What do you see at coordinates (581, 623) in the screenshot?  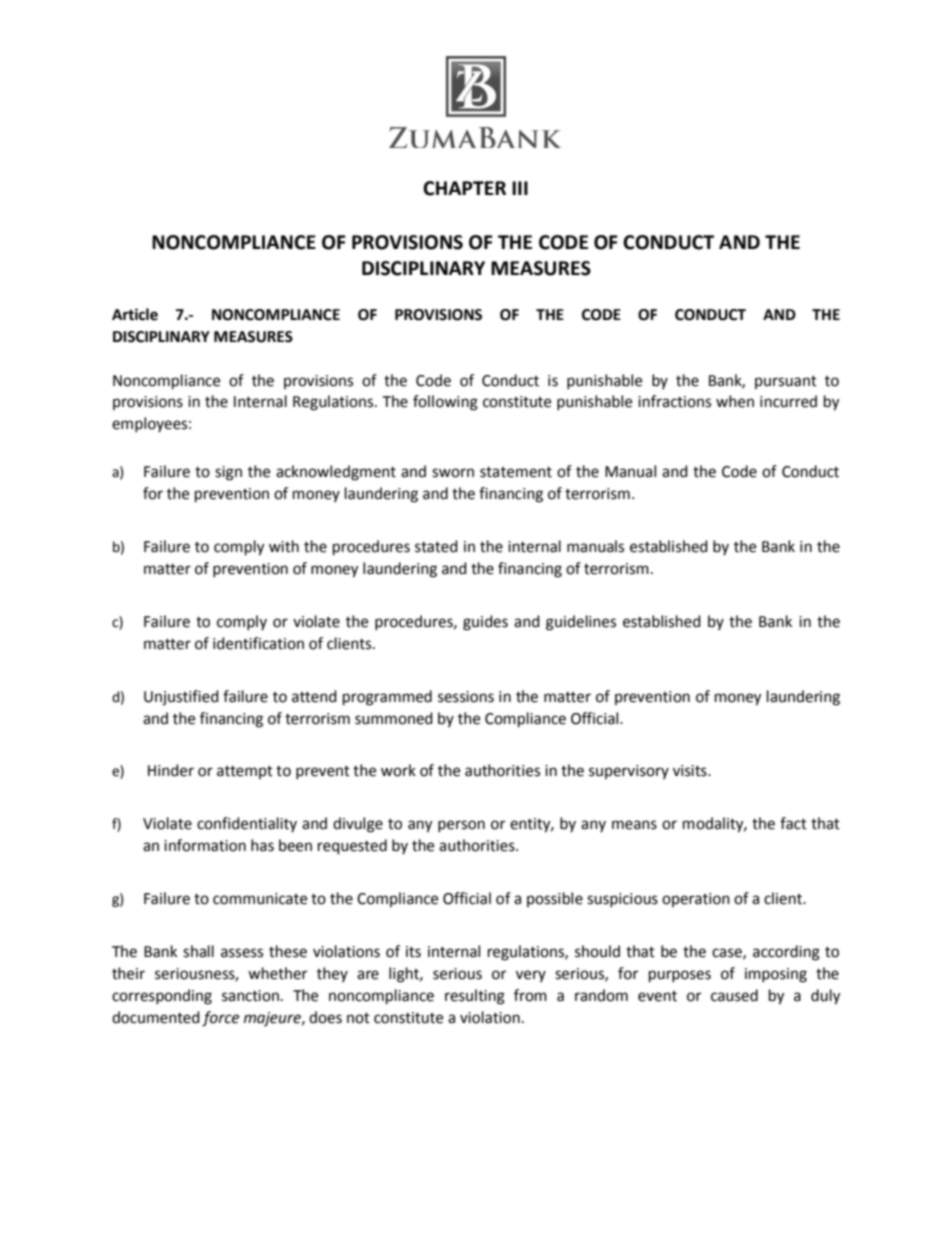 I see `guidelines` at bounding box center [581, 623].
